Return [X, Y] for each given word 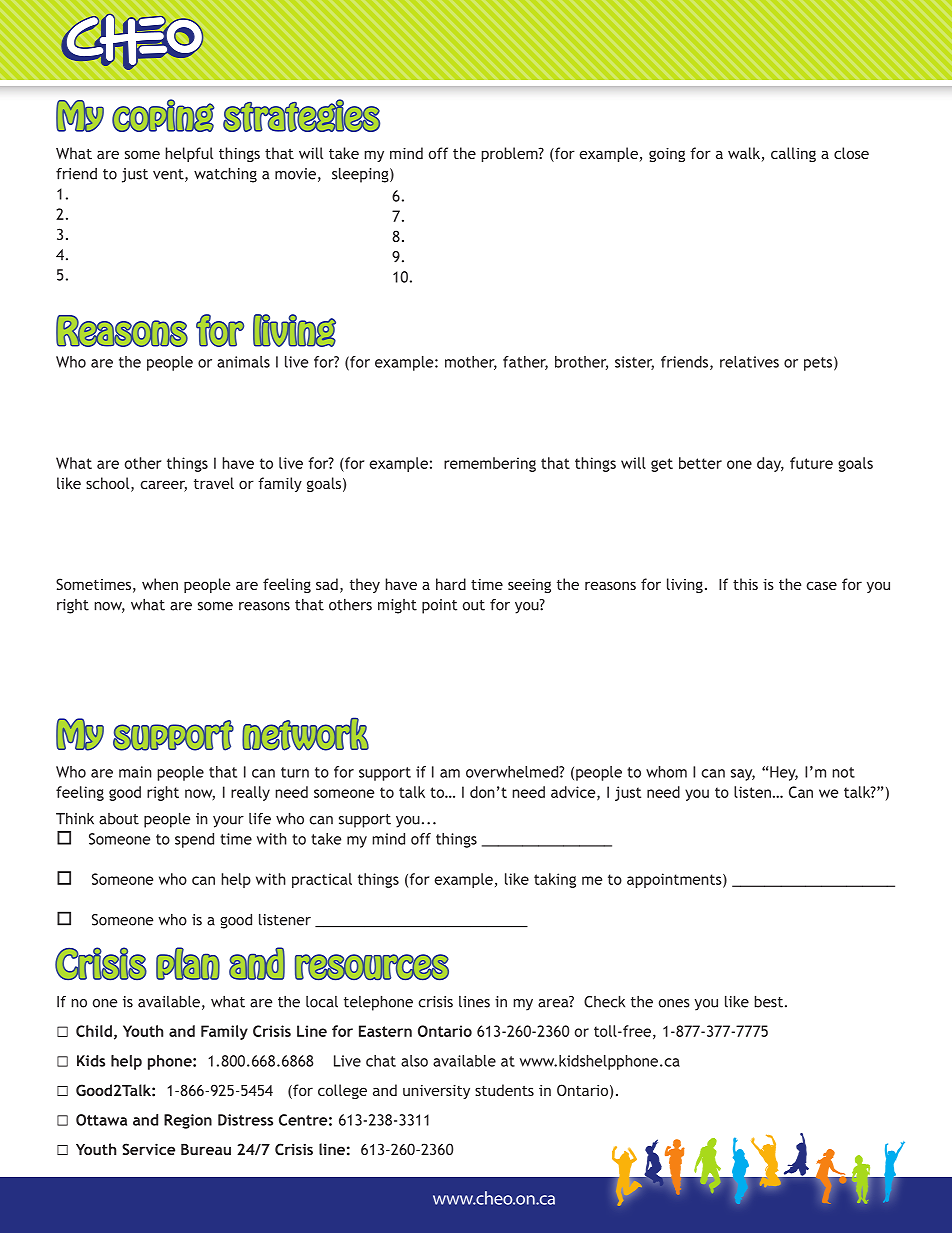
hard [451, 584]
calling [793, 154]
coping [163, 115]
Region [188, 1121]
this [745, 584]
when [160, 584]
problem [510, 154]
